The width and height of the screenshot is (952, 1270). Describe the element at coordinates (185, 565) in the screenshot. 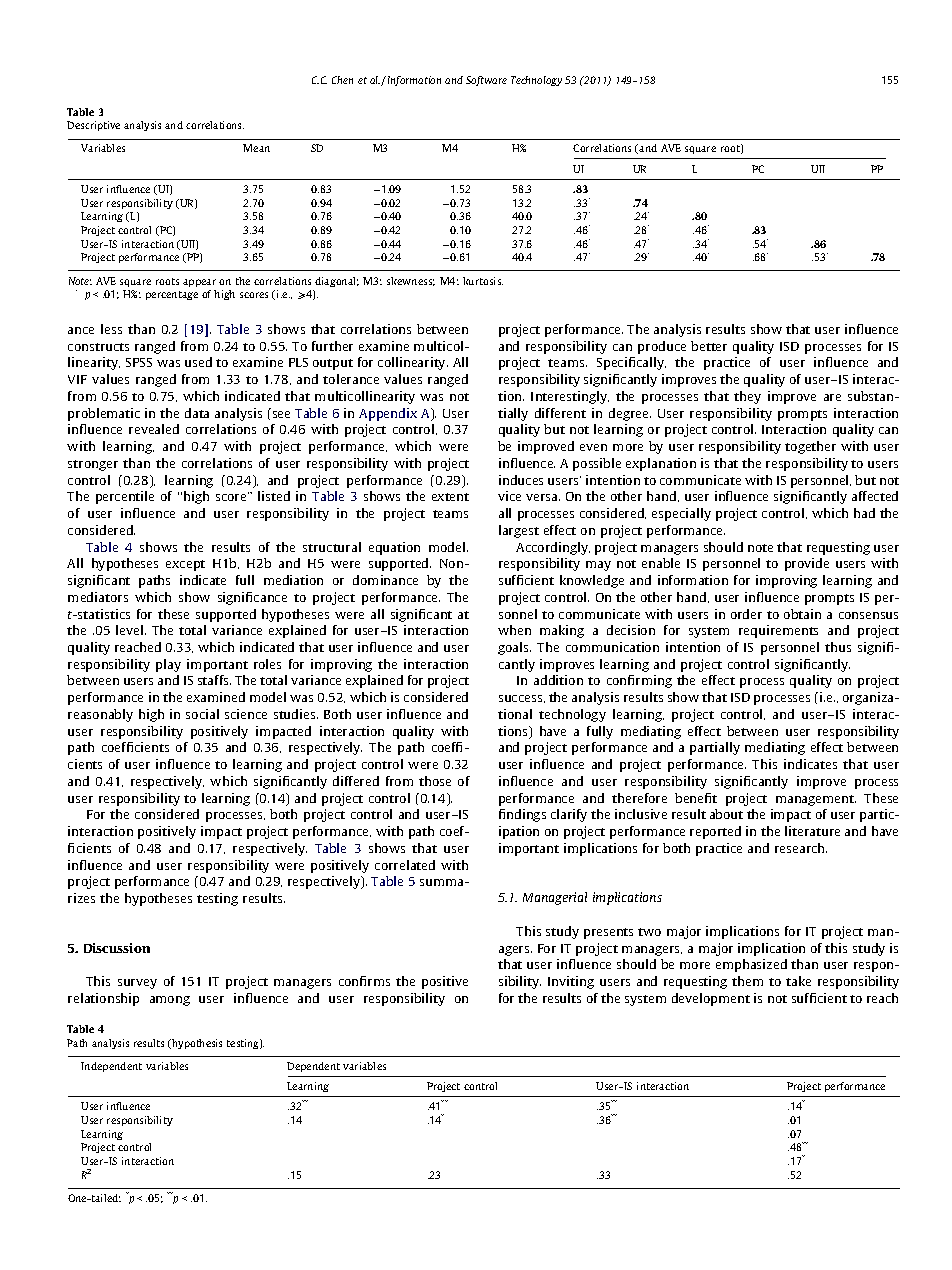

I see `except` at that location.
